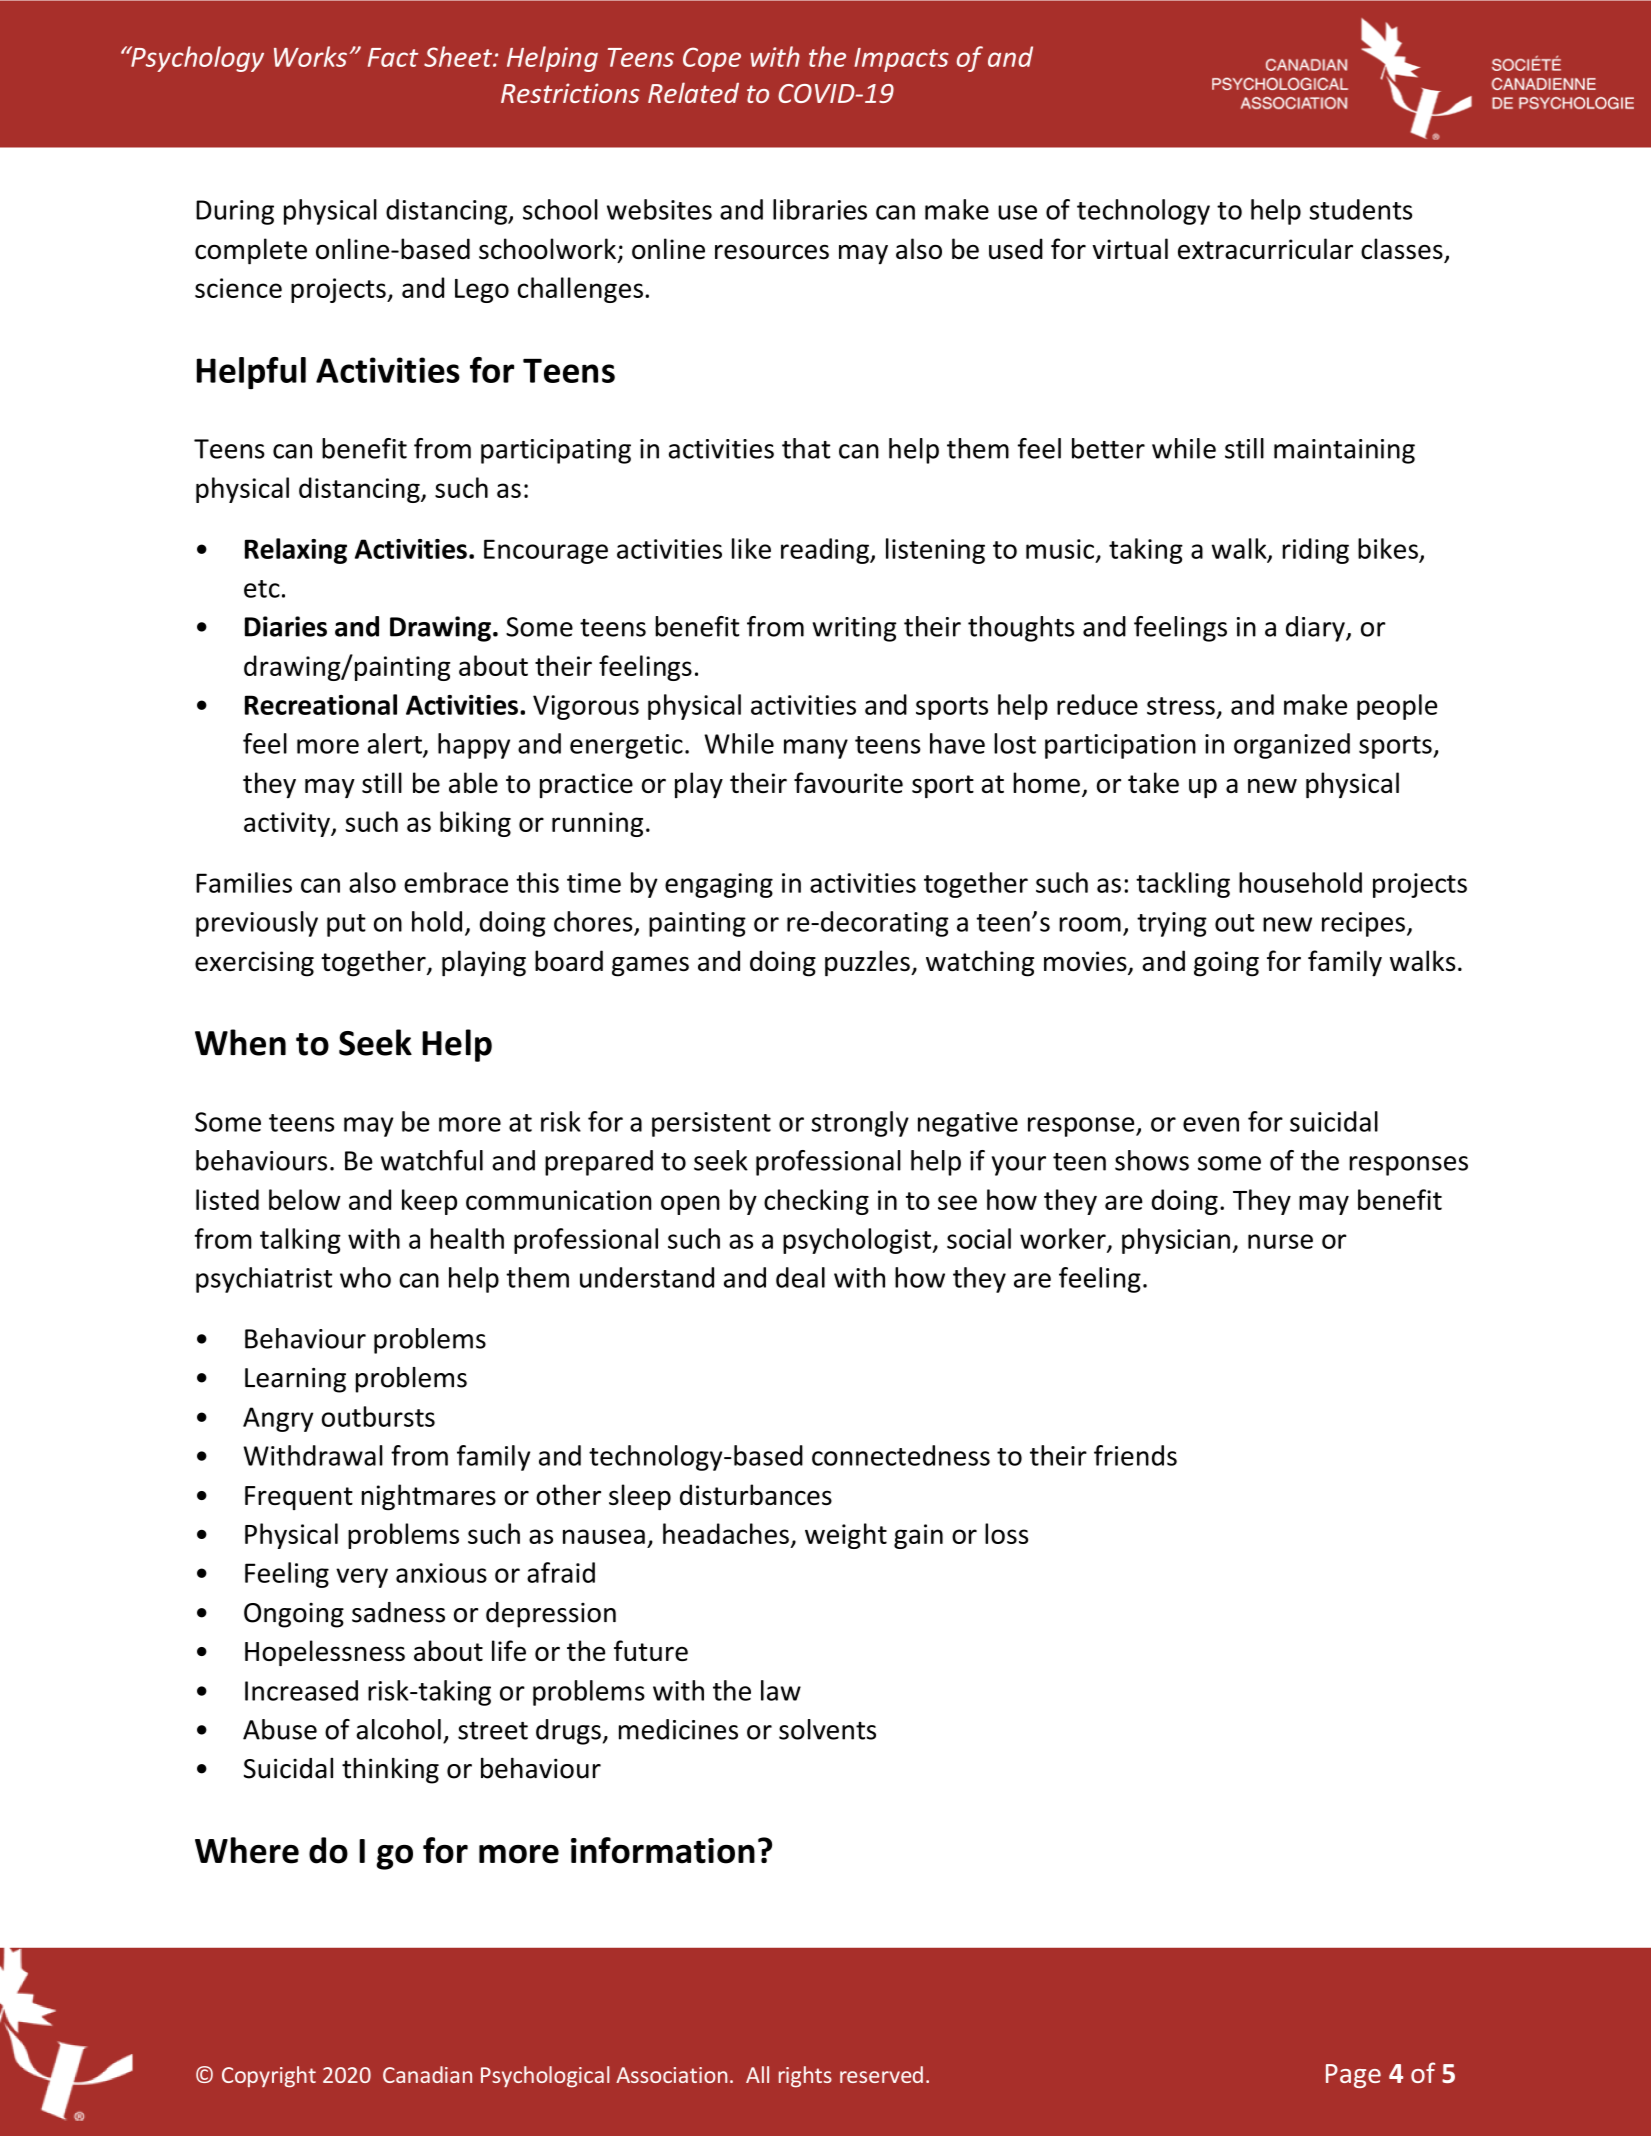 The image size is (1651, 2136). What do you see at coordinates (693, 92) in the screenshot?
I see `Related` at bounding box center [693, 92].
